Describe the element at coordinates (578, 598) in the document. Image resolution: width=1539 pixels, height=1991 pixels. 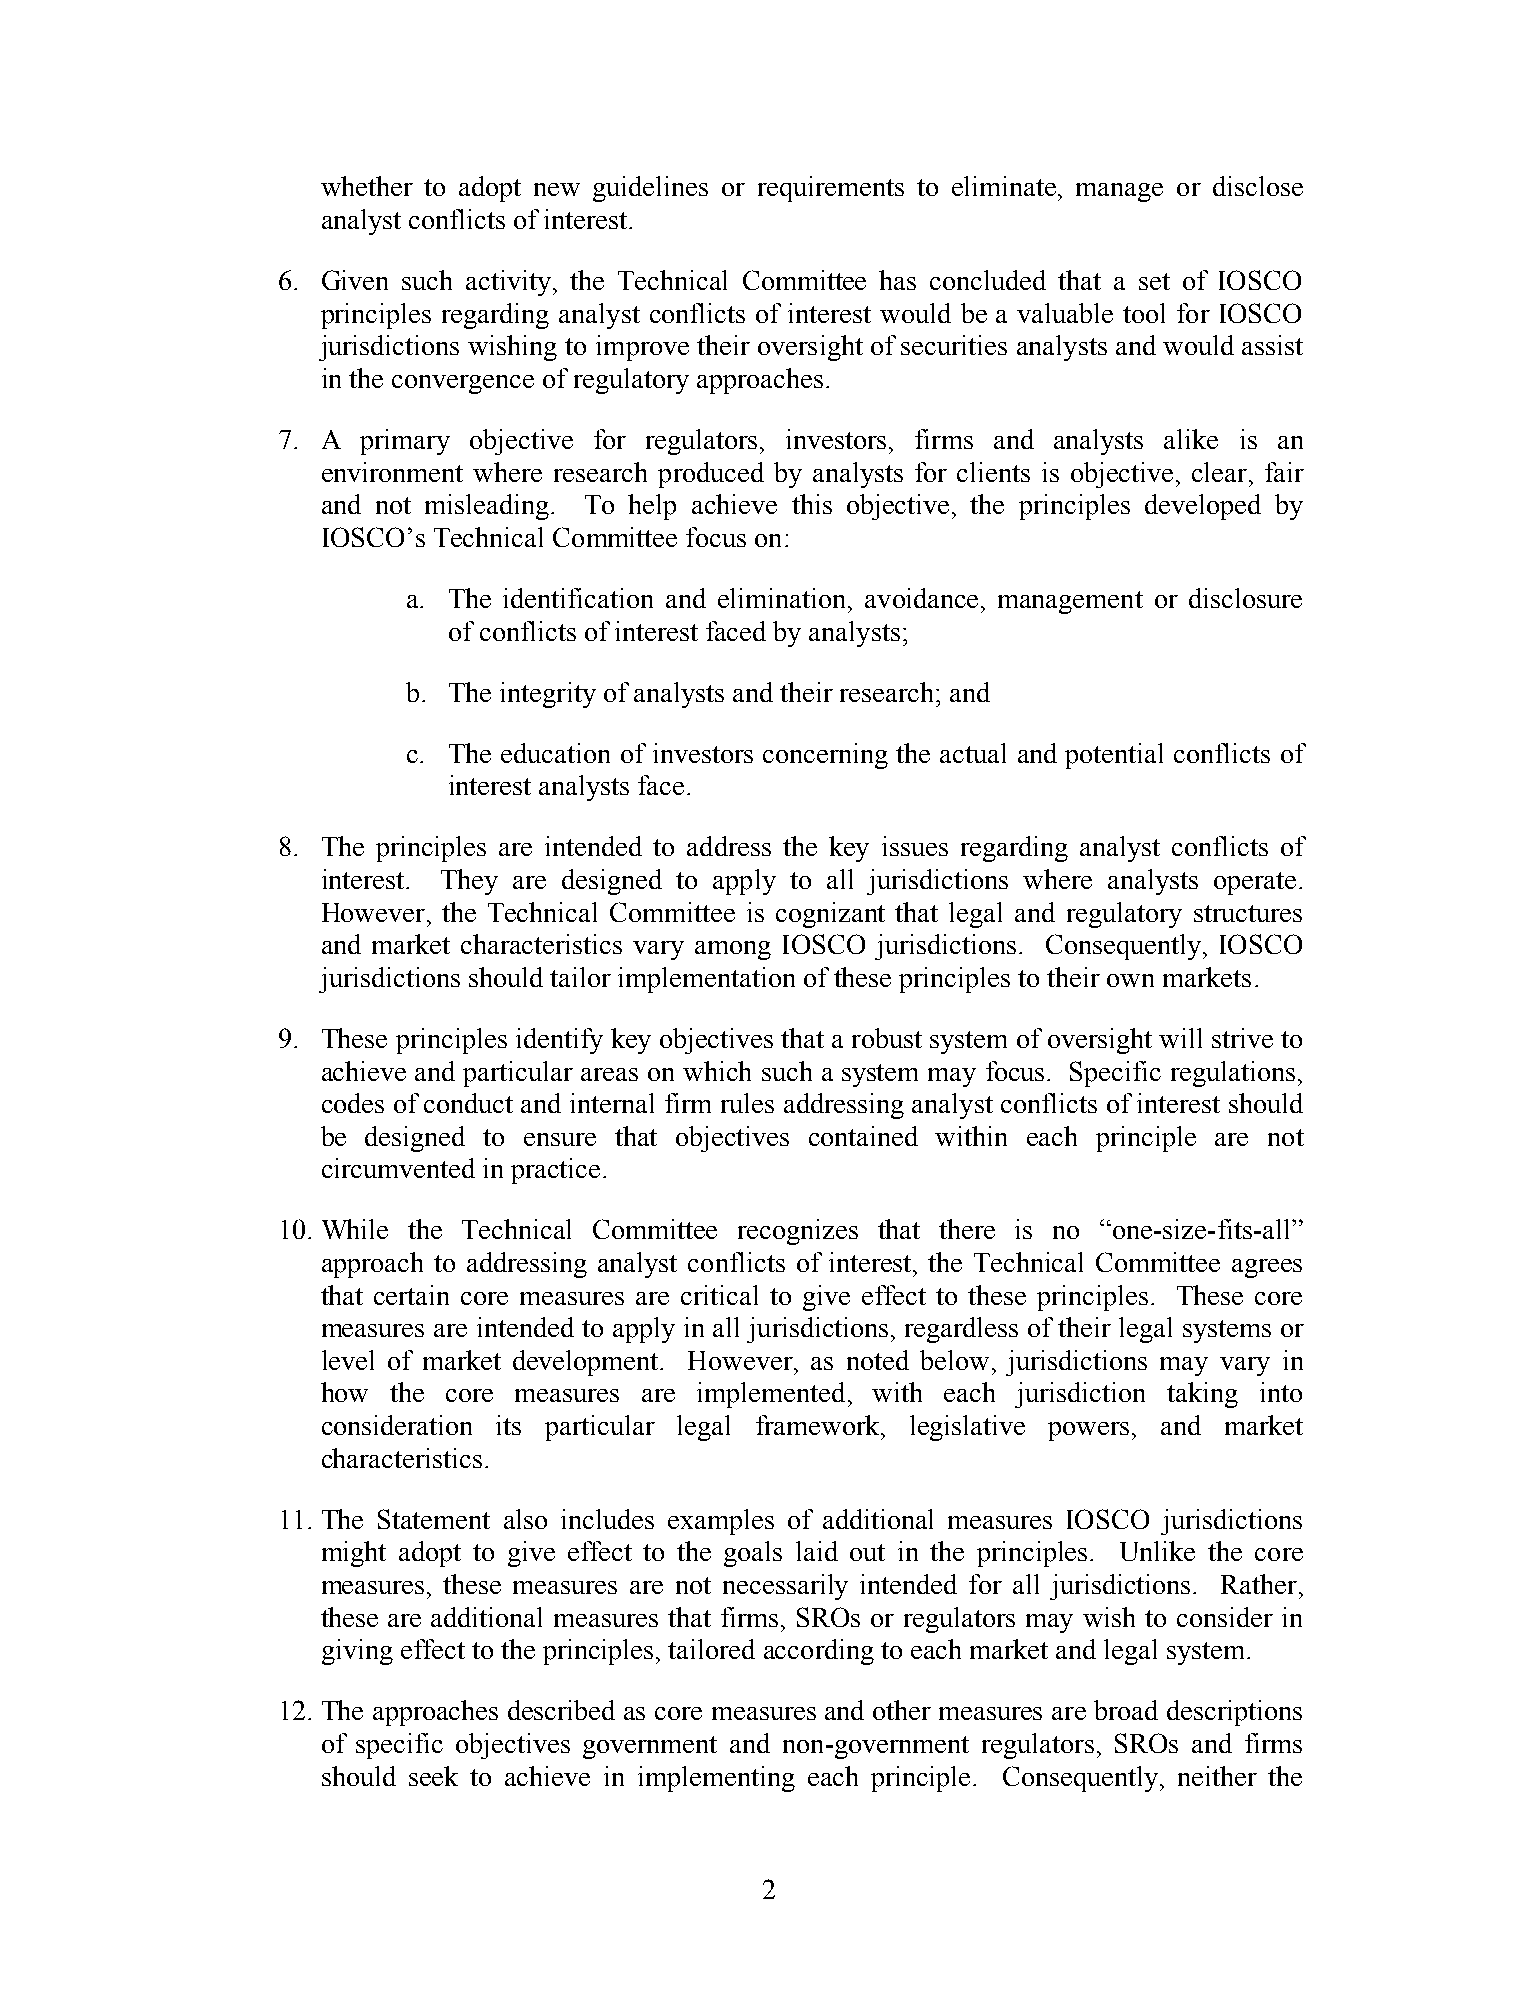
I see `identification` at that location.
